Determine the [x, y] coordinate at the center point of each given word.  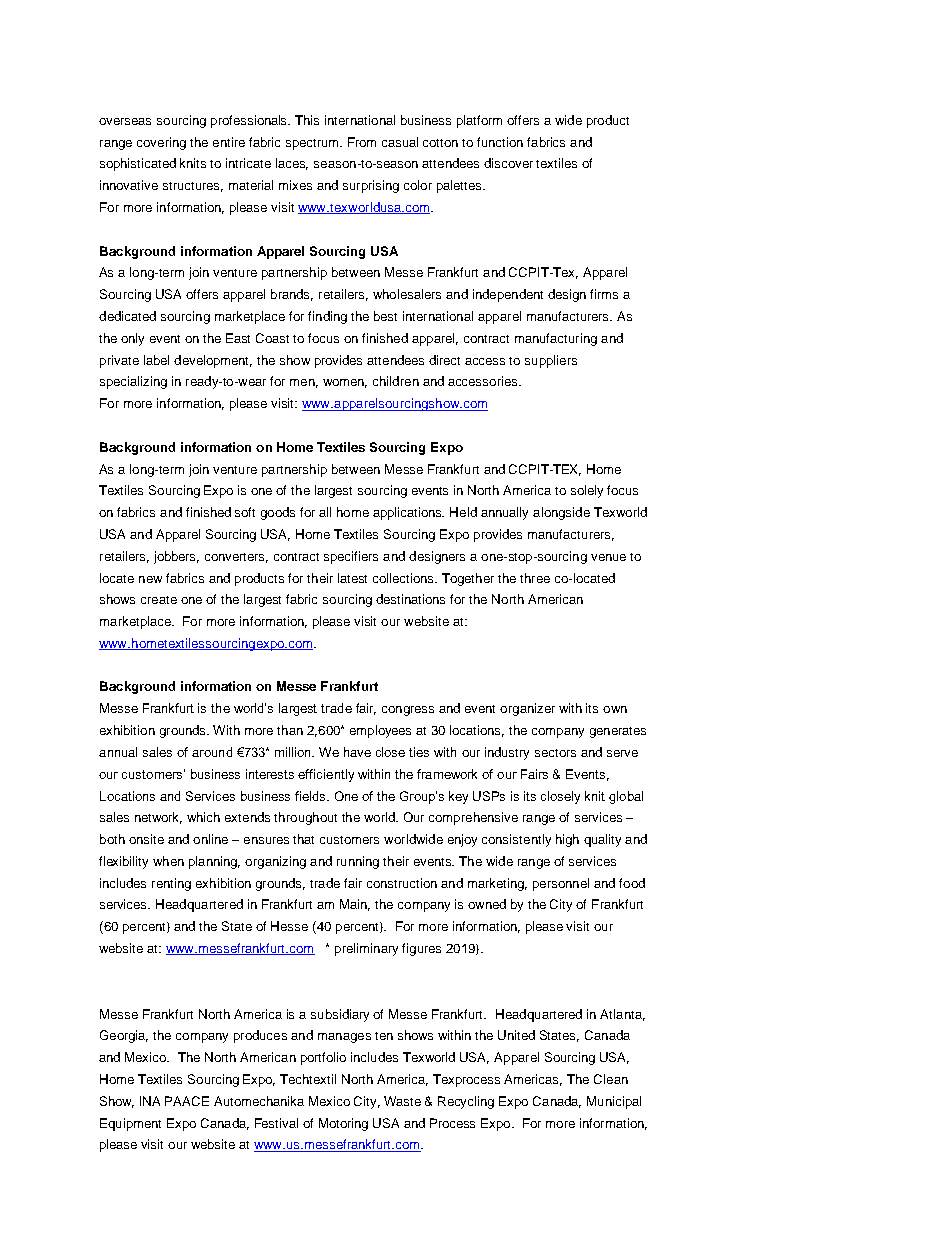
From [362, 142]
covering [161, 143]
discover [508, 163]
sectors [555, 753]
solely [587, 491]
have [357, 752]
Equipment [130, 1124]
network [158, 818]
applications [408, 513]
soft [245, 512]
